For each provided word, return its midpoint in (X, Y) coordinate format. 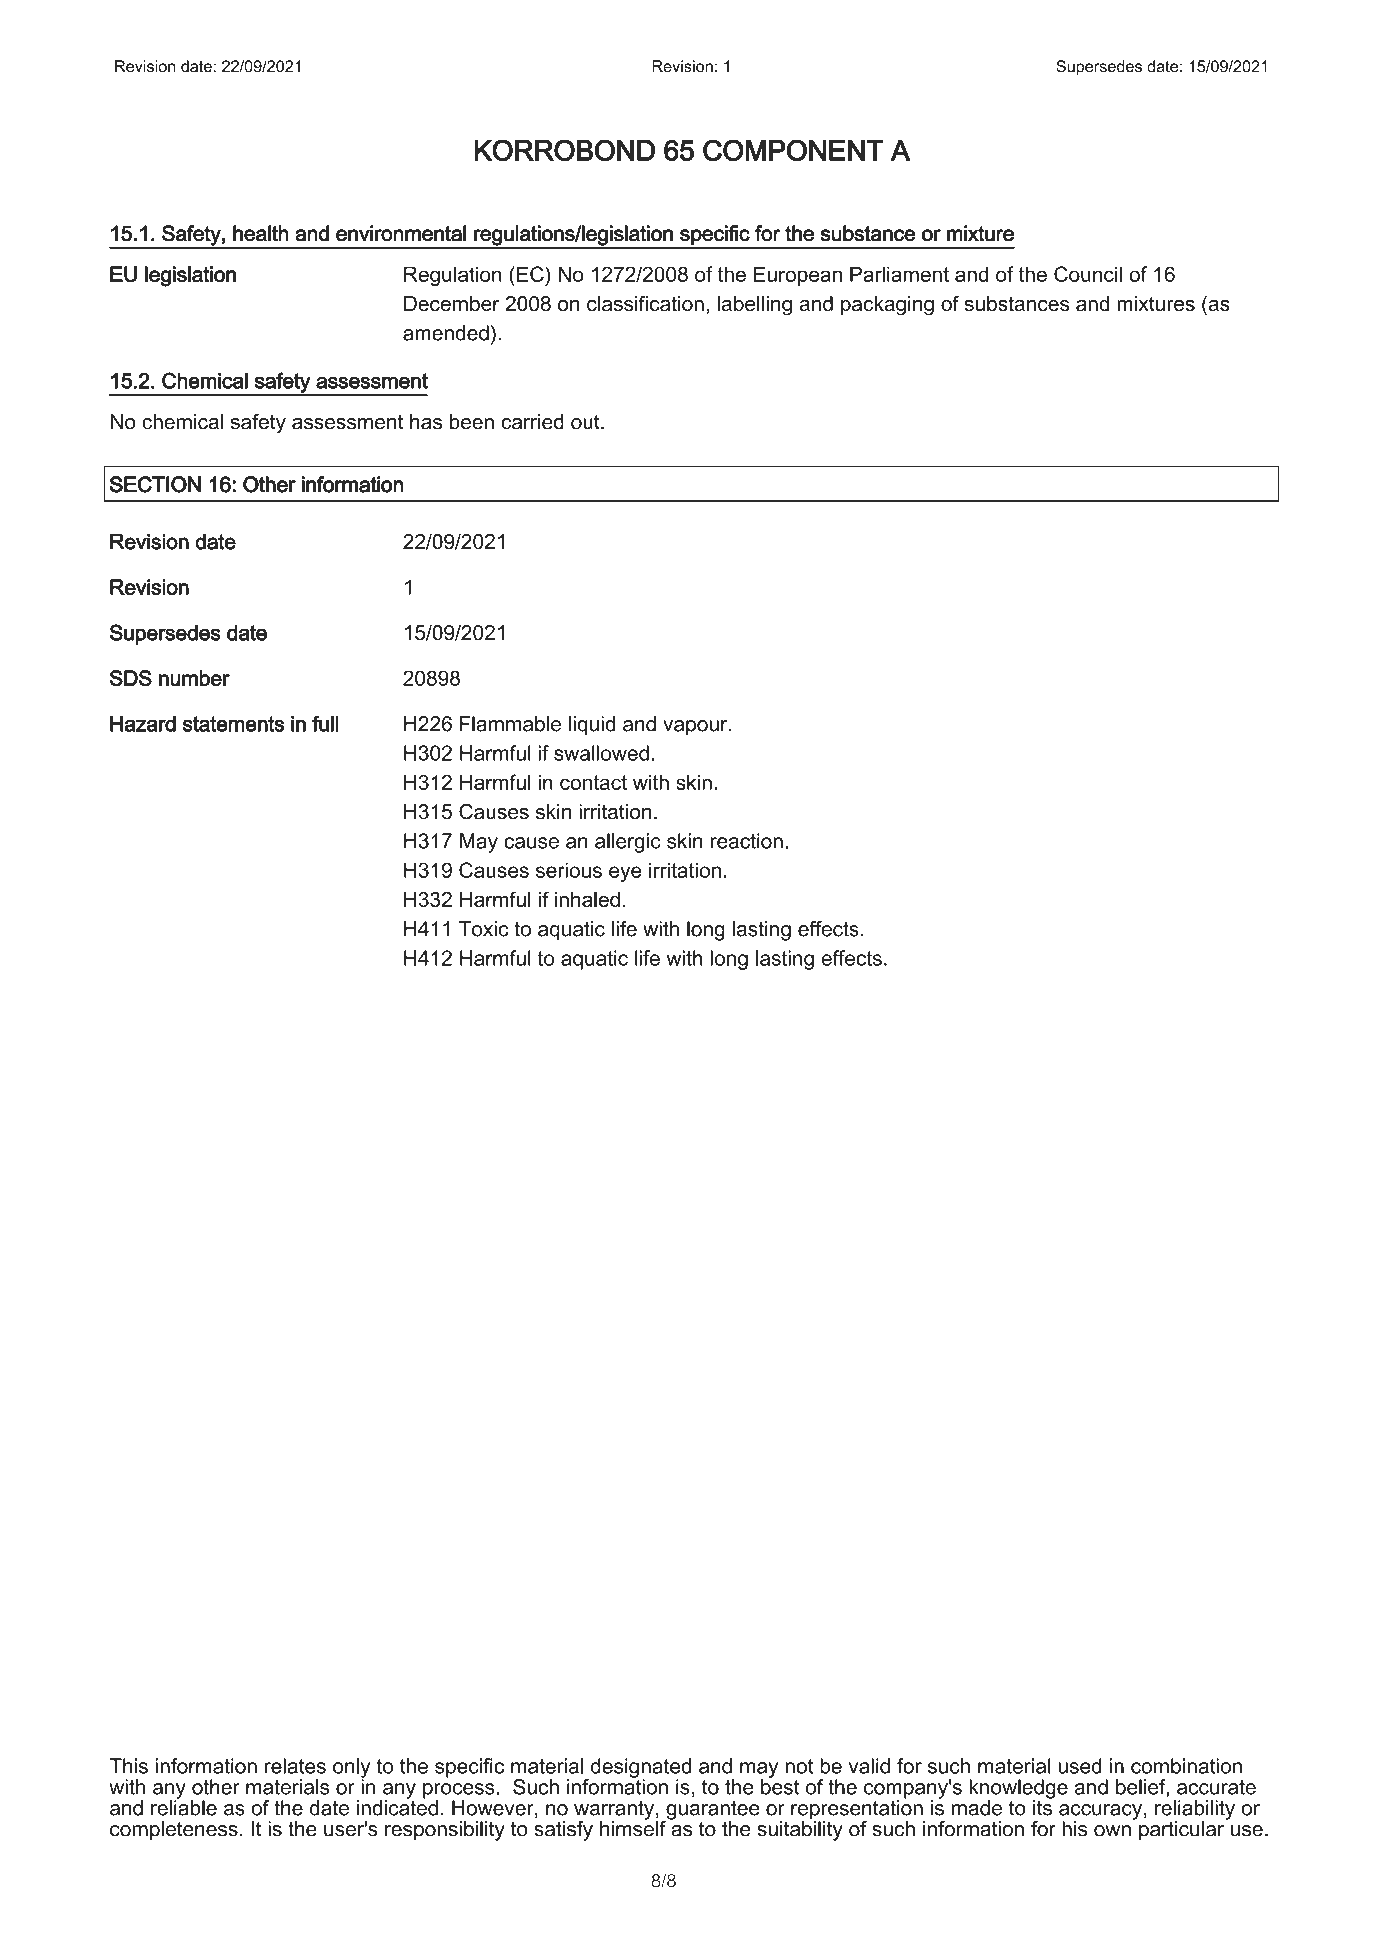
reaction (747, 841)
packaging (887, 306)
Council (1088, 274)
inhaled (587, 899)
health (261, 233)
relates (295, 1766)
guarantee (711, 1811)
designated (641, 1769)
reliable (184, 1807)
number (194, 678)
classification (645, 303)
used (1080, 1766)
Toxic (483, 929)
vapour (696, 728)
